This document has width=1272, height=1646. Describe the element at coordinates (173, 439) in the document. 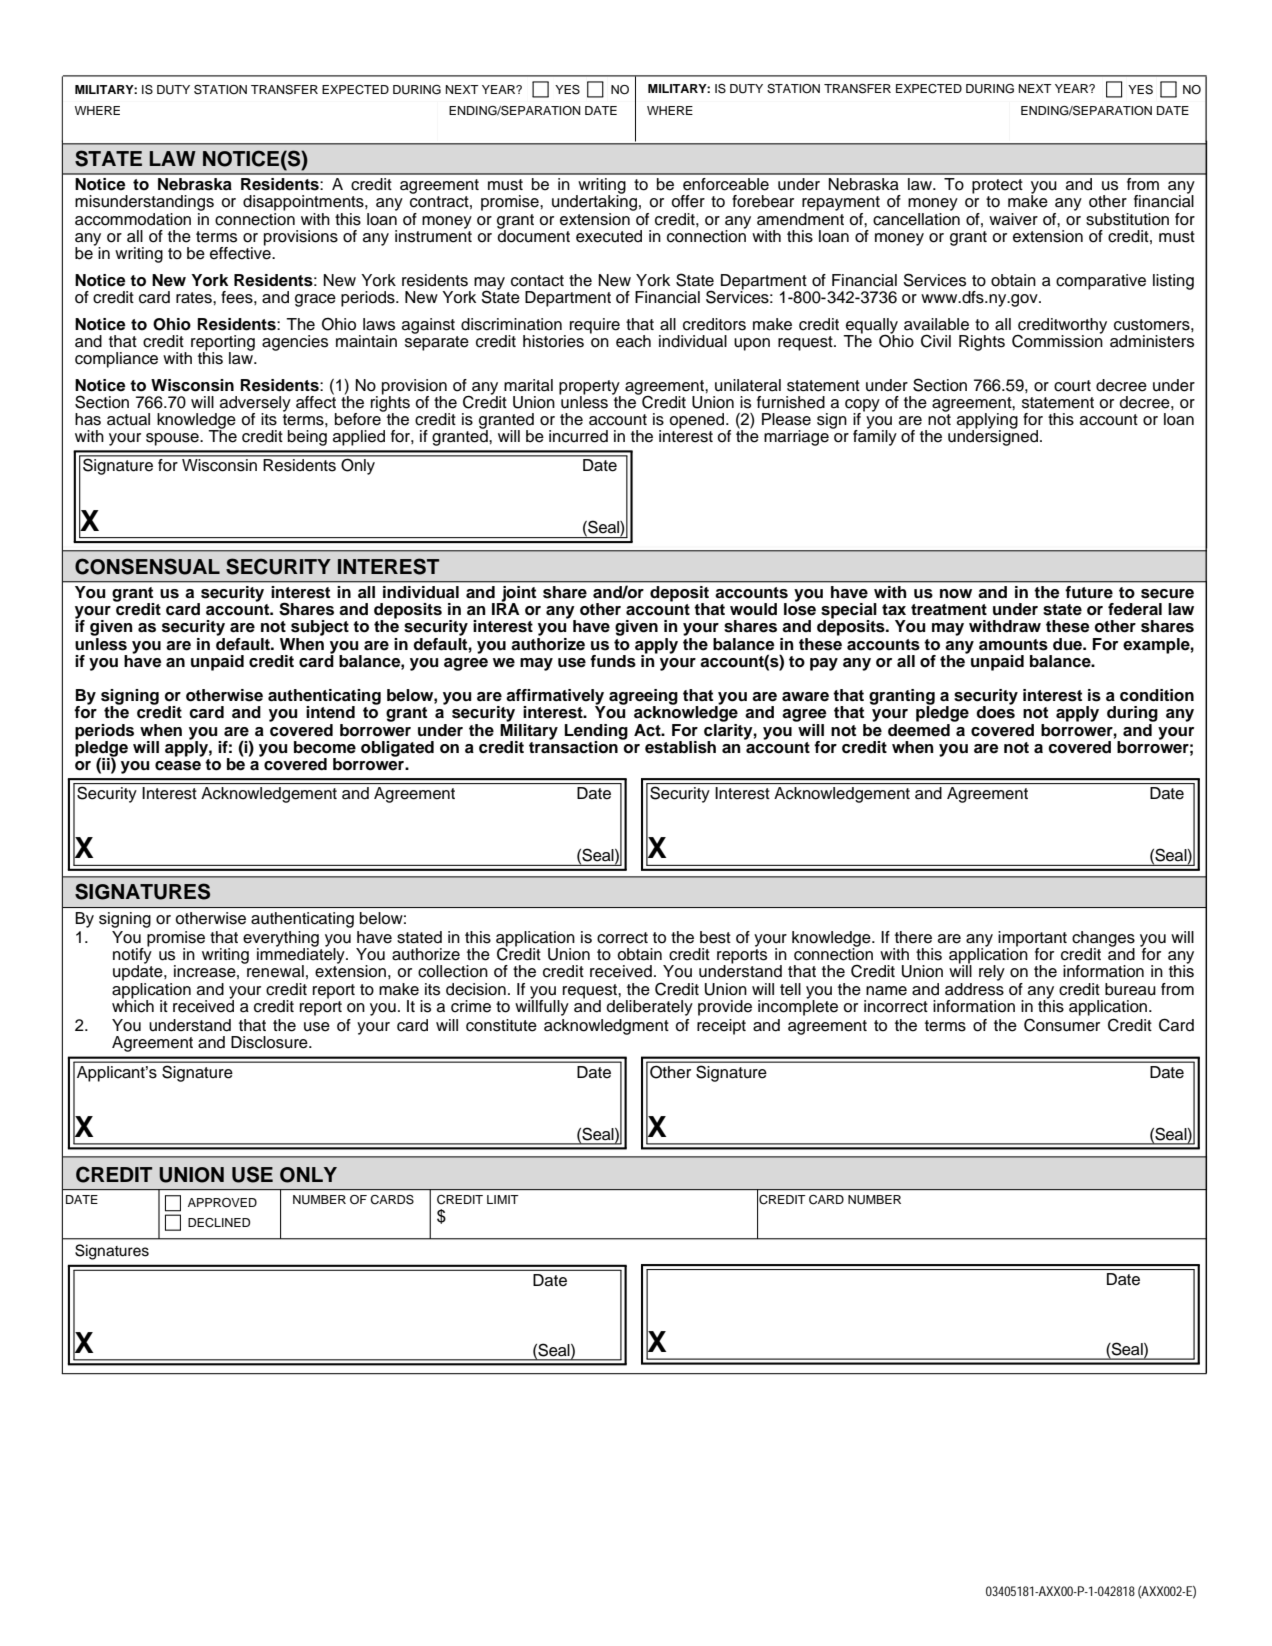

I see `spouse` at that location.
